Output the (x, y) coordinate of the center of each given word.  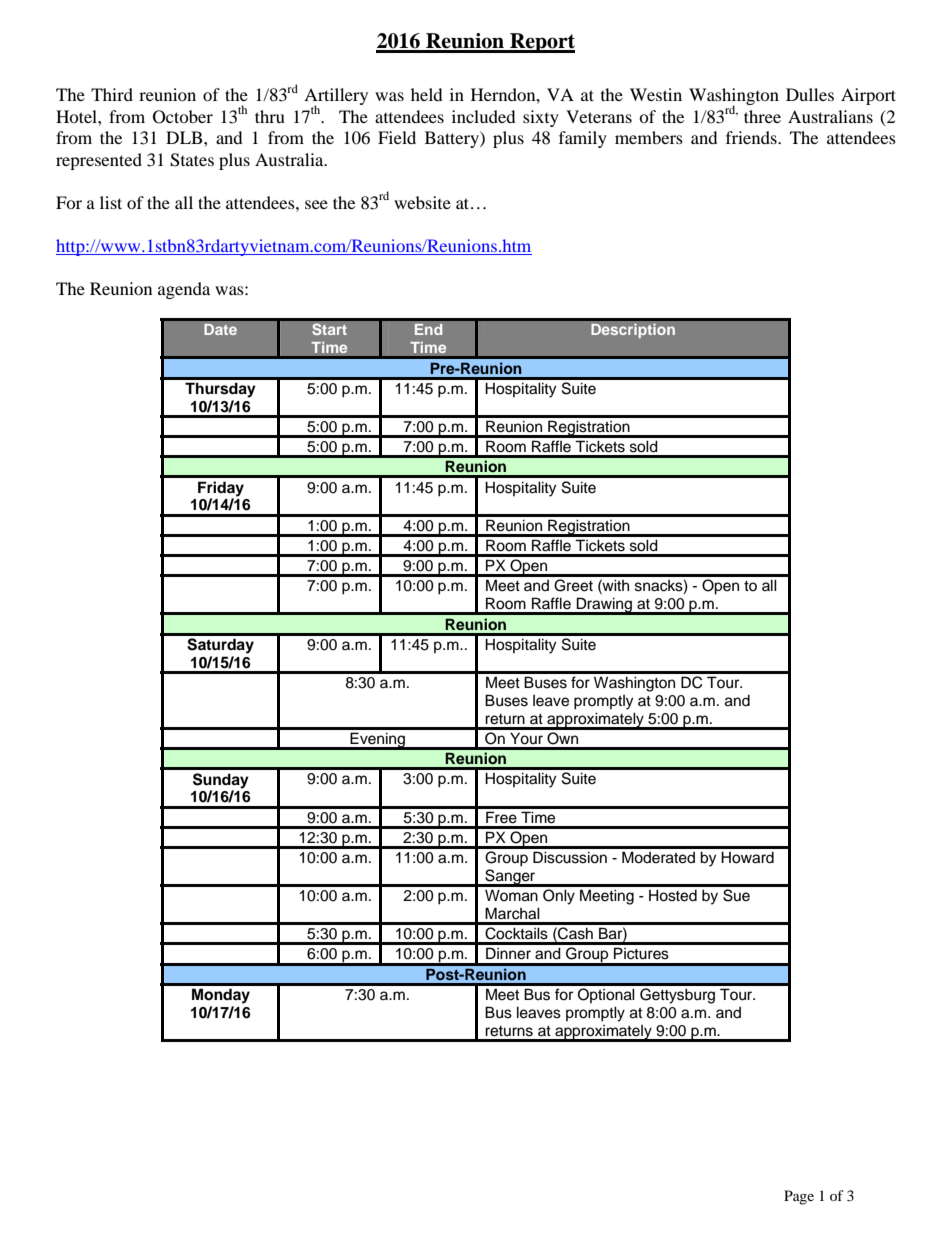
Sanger (510, 878)
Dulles (810, 94)
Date (220, 329)
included (484, 116)
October (183, 117)
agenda (184, 290)
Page (799, 1197)
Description (633, 331)
